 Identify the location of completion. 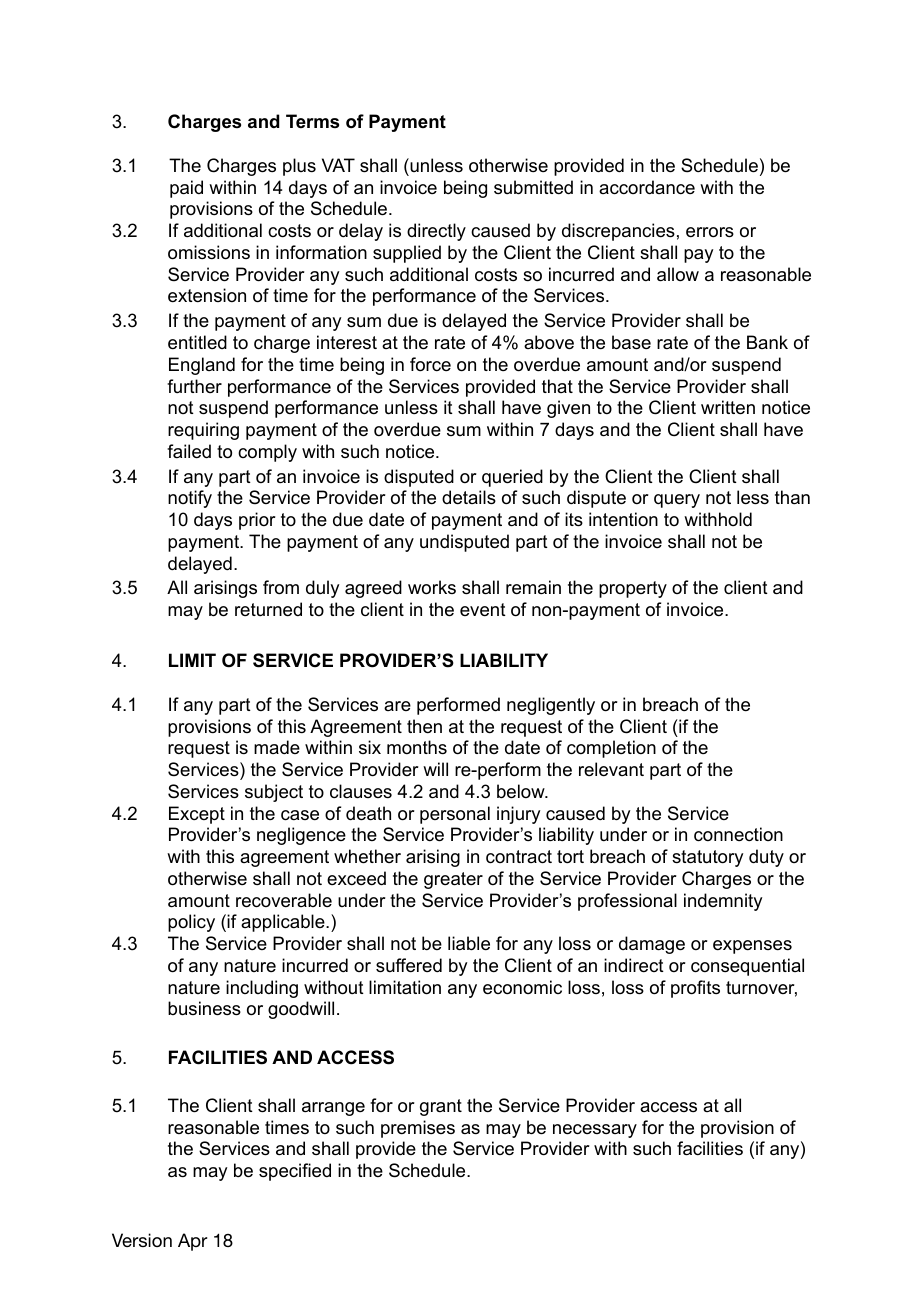
(611, 749).
